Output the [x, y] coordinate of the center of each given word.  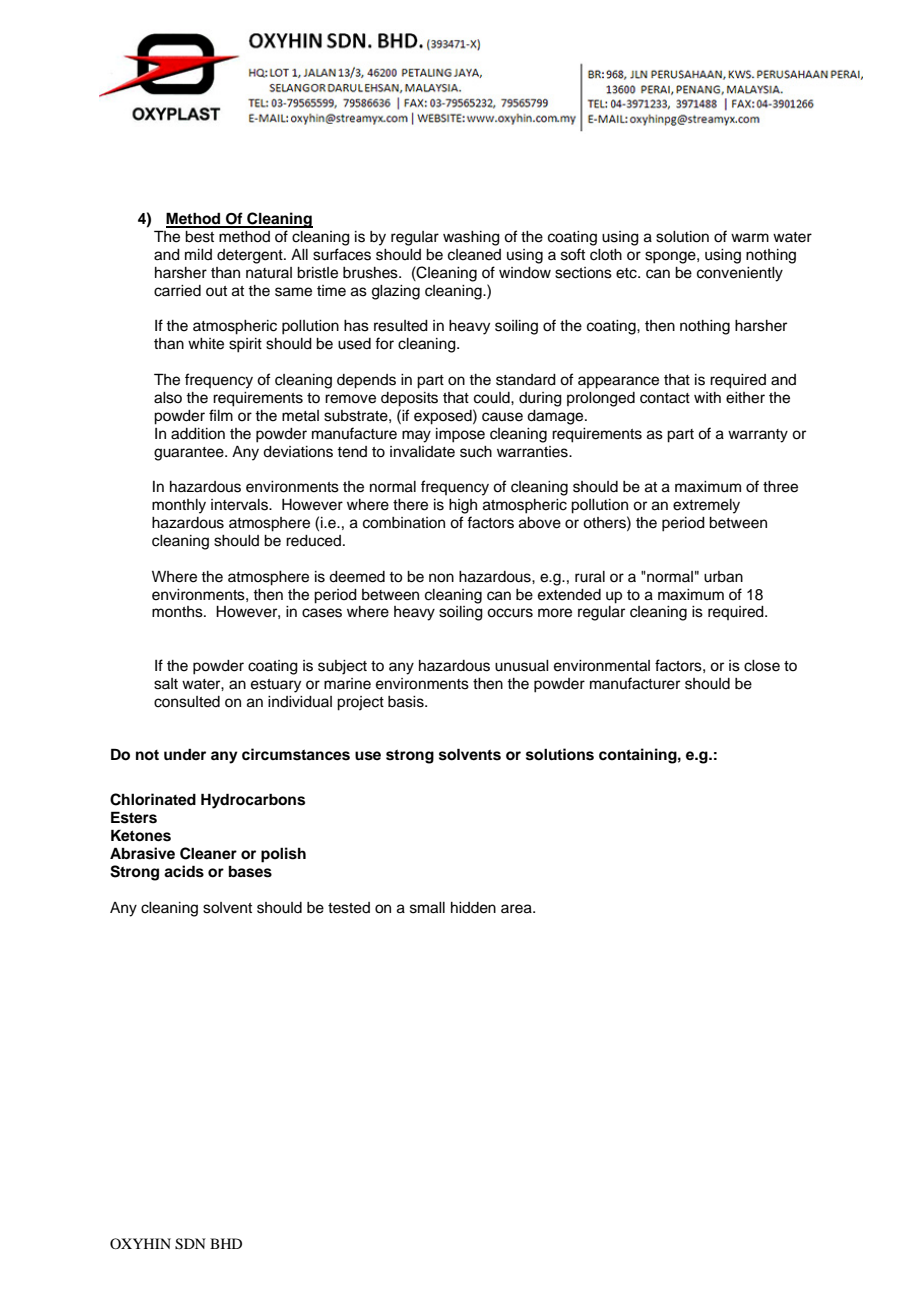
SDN [190, 1244]
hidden [473, 908]
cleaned [474, 255]
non [441, 578]
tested [349, 908]
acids [184, 871]
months [178, 612]
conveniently [740, 274]
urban [723, 577]
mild [198, 254]
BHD [226, 1243]
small [427, 908]
